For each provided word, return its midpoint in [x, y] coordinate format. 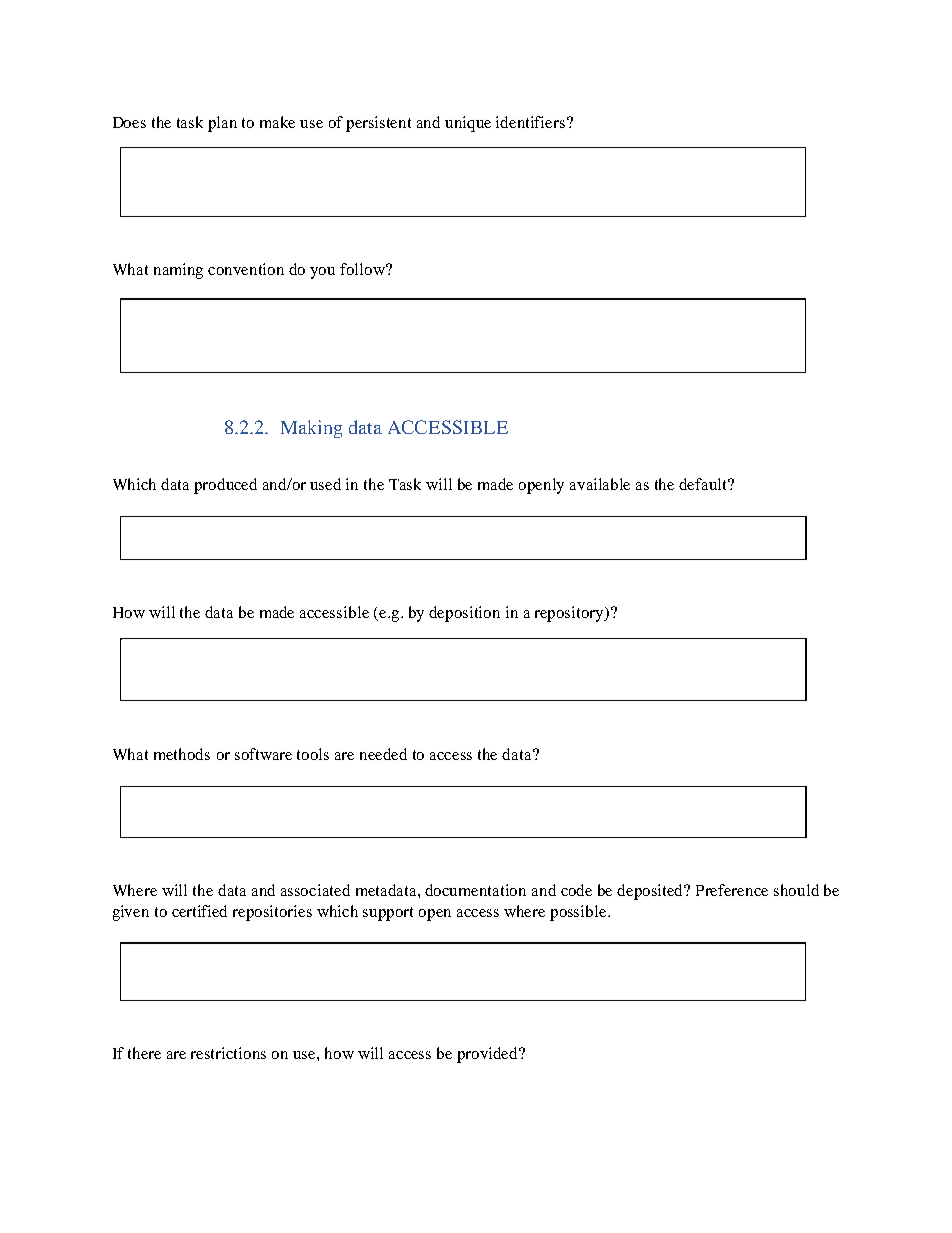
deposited [651, 892]
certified [199, 911]
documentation [475, 890]
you [322, 273]
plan [222, 124]
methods [182, 754]
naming [178, 271]
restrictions [228, 1053]
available [600, 484]
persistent [378, 124]
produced [225, 486]
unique [468, 124]
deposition [464, 614]
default [704, 484]
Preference [732, 890]
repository [570, 614]
